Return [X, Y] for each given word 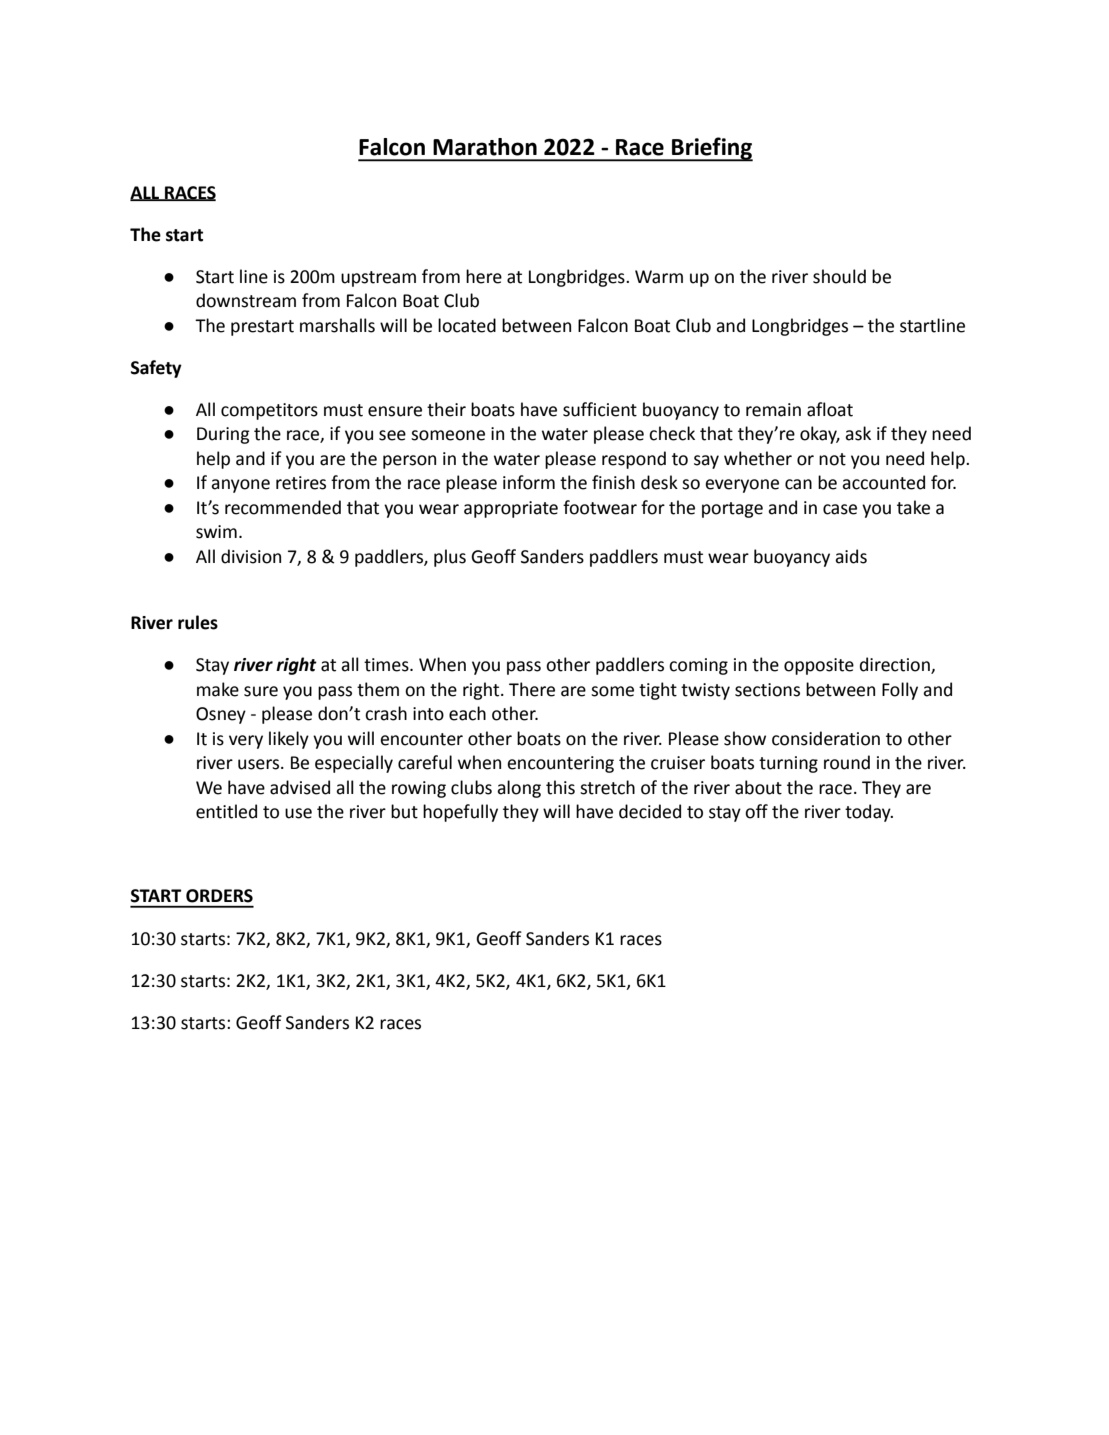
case [840, 509]
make [218, 689]
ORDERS [219, 896]
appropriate [511, 509]
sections [767, 690]
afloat [830, 409]
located [467, 325]
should [839, 276]
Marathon [485, 147]
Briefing [711, 149]
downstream [246, 300]
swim [216, 532]
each [467, 713]
